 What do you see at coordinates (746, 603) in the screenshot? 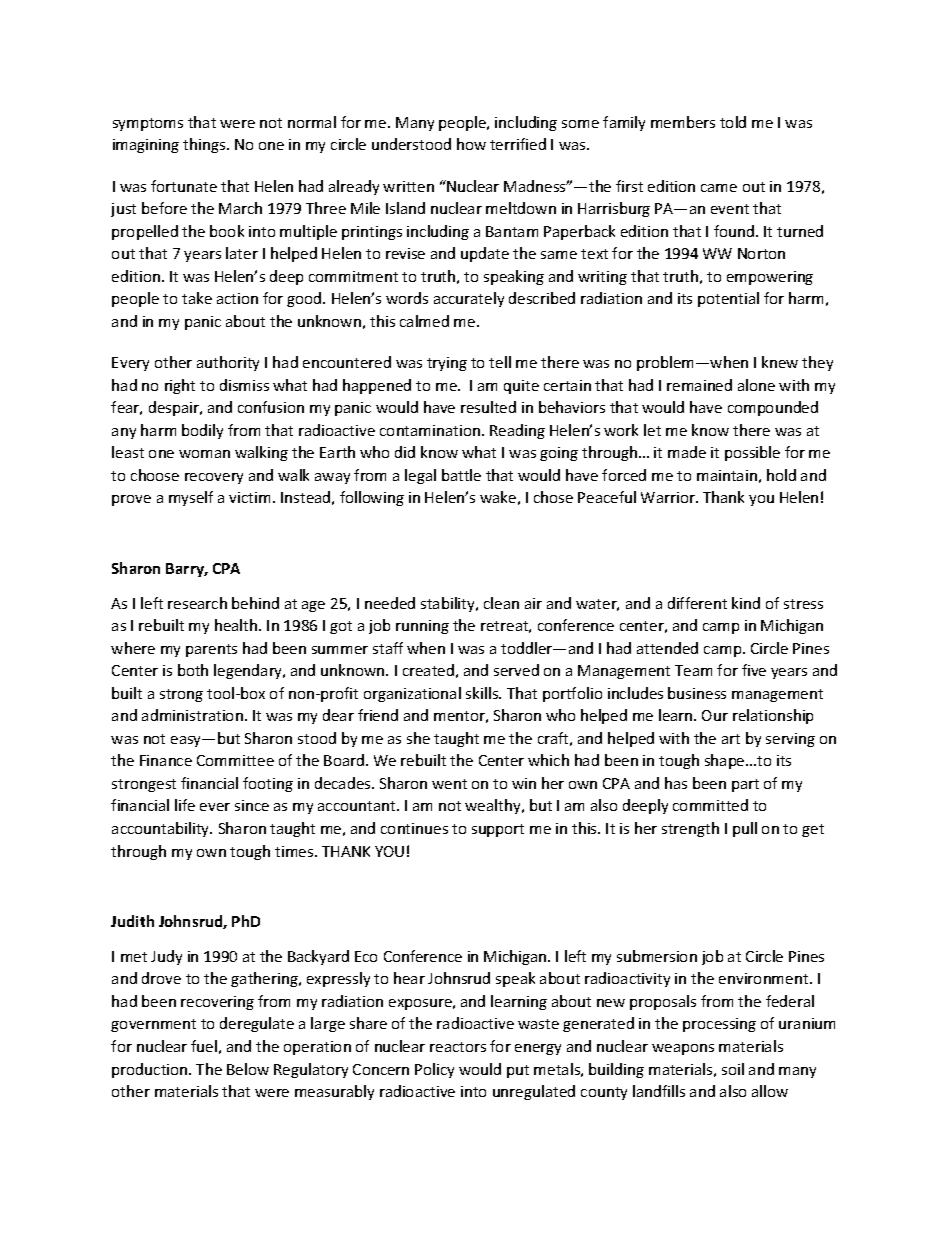
I see `kind` at bounding box center [746, 603].
